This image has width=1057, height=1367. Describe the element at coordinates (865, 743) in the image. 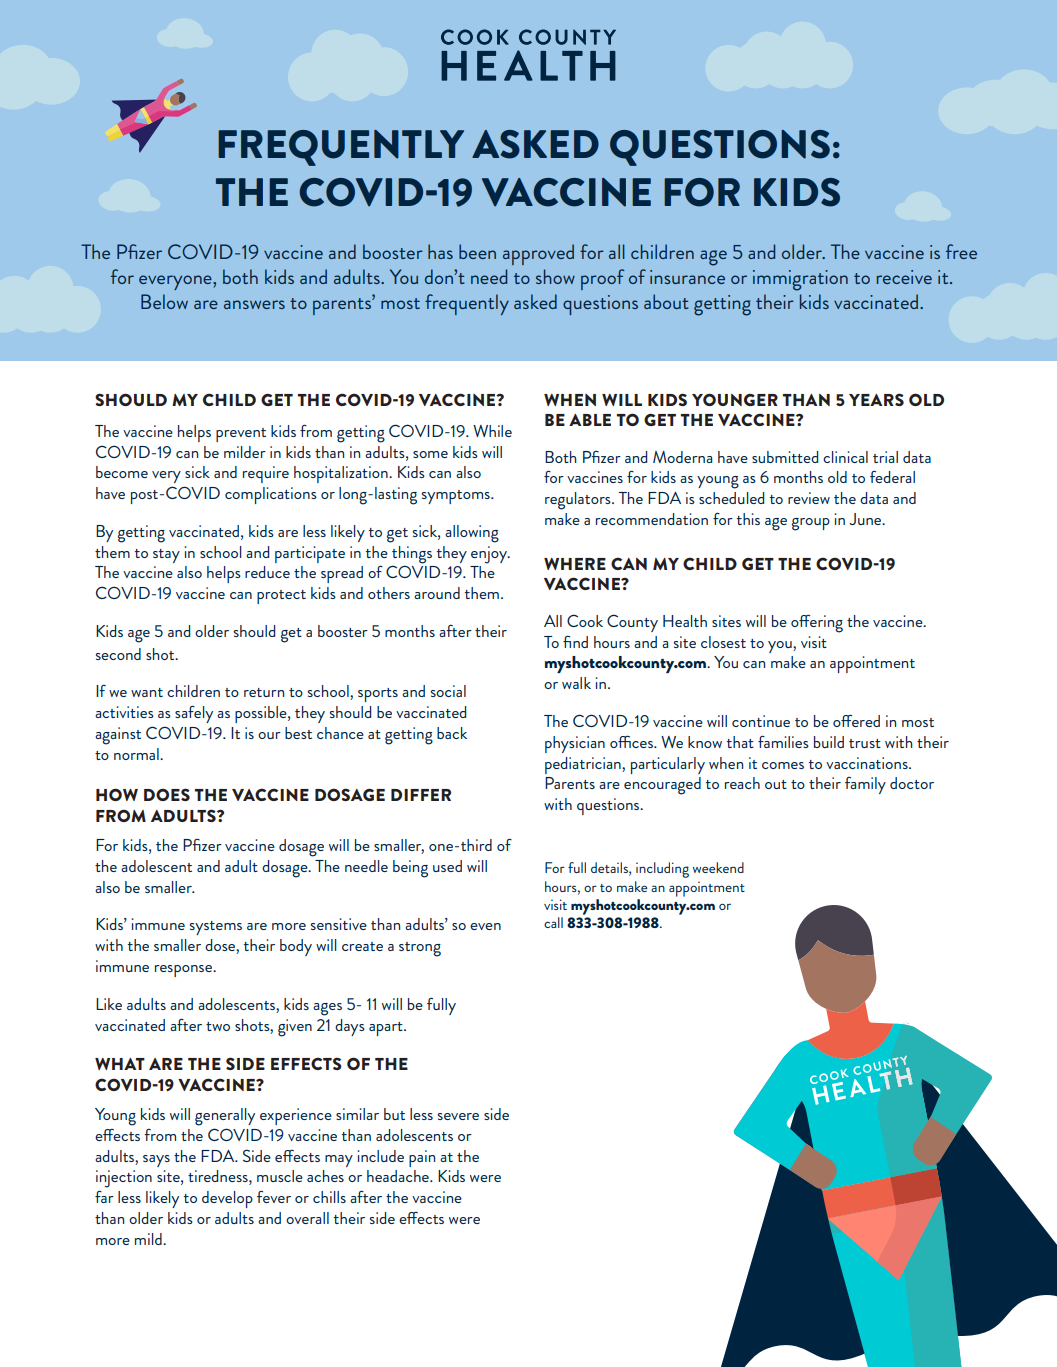

I see `trust` at that location.
